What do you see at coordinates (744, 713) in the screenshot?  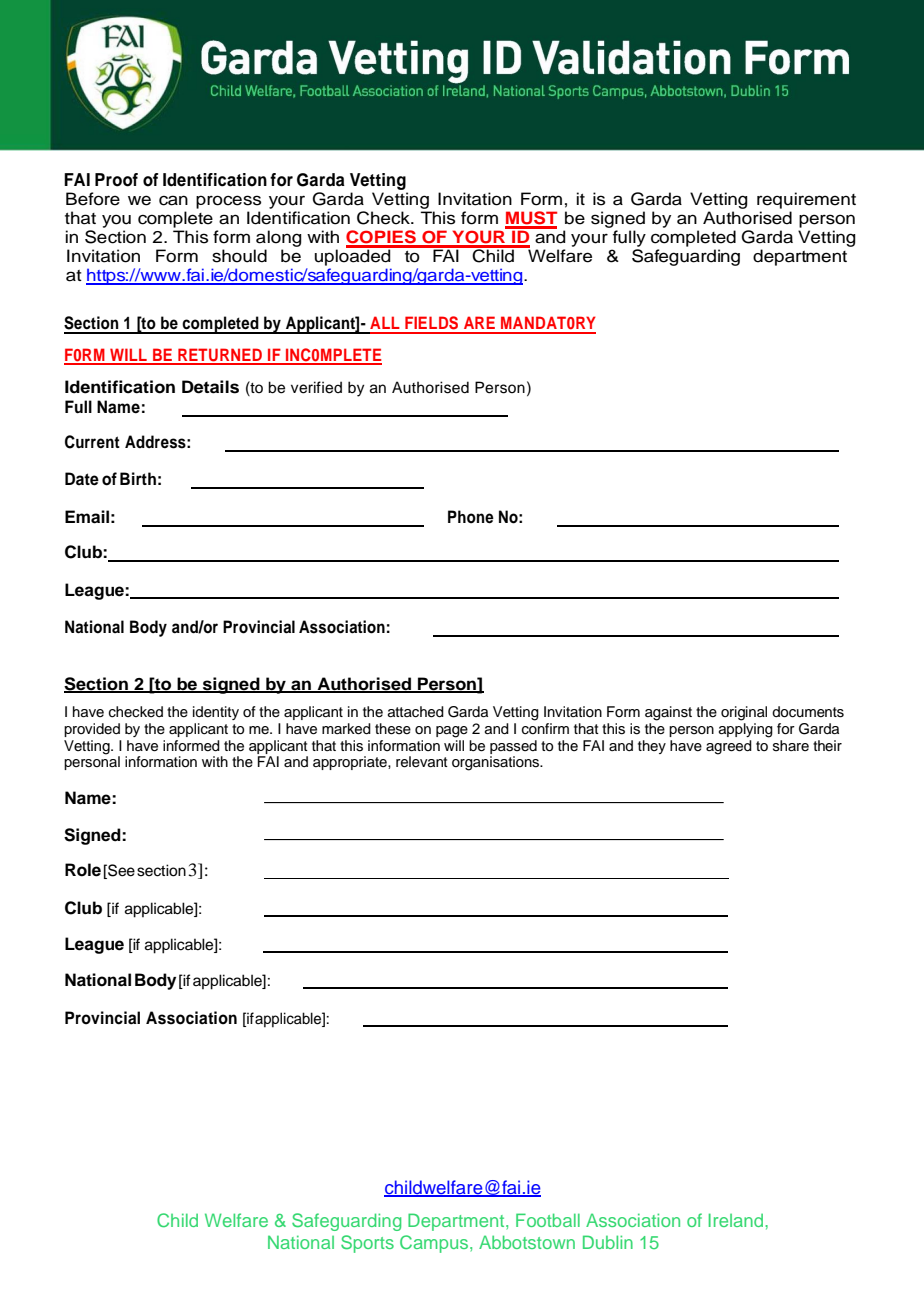 I see `original` at bounding box center [744, 713].
